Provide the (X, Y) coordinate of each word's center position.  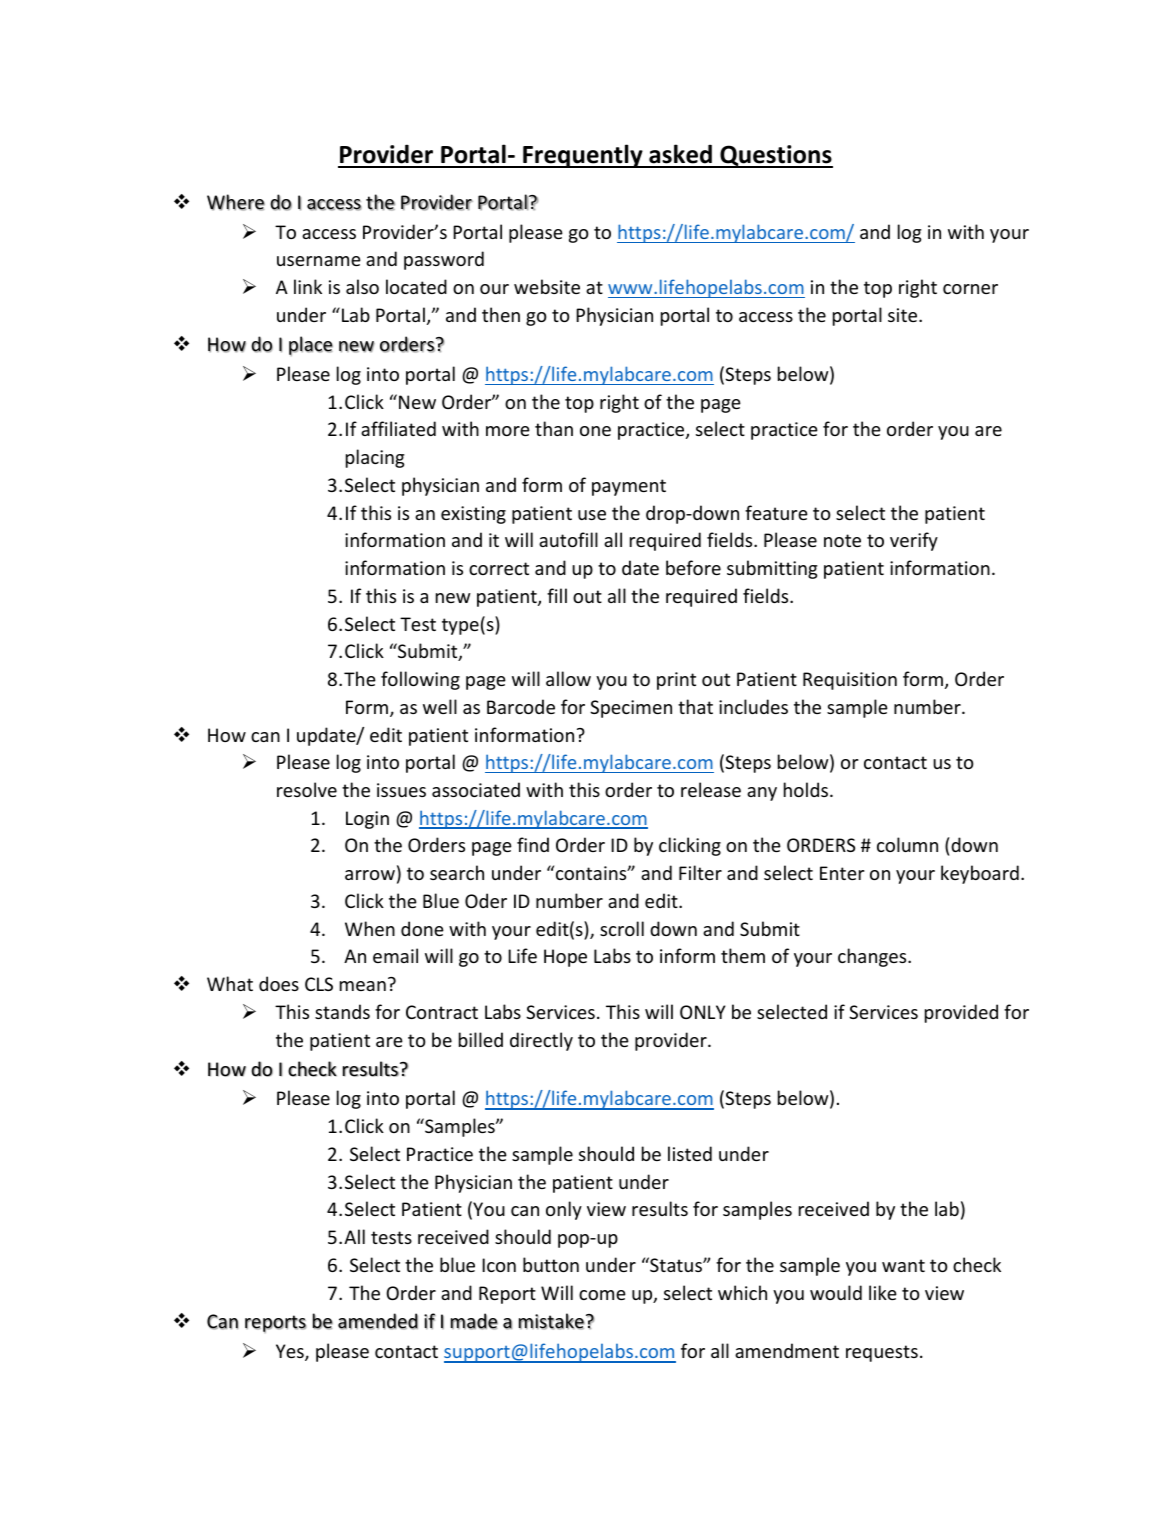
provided (961, 1013)
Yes (291, 1352)
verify (914, 541)
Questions (775, 156)
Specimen (631, 709)
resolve (307, 789)
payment (629, 487)
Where (236, 202)
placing (375, 458)
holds (806, 789)
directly (541, 1041)
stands (342, 1011)
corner (970, 289)
